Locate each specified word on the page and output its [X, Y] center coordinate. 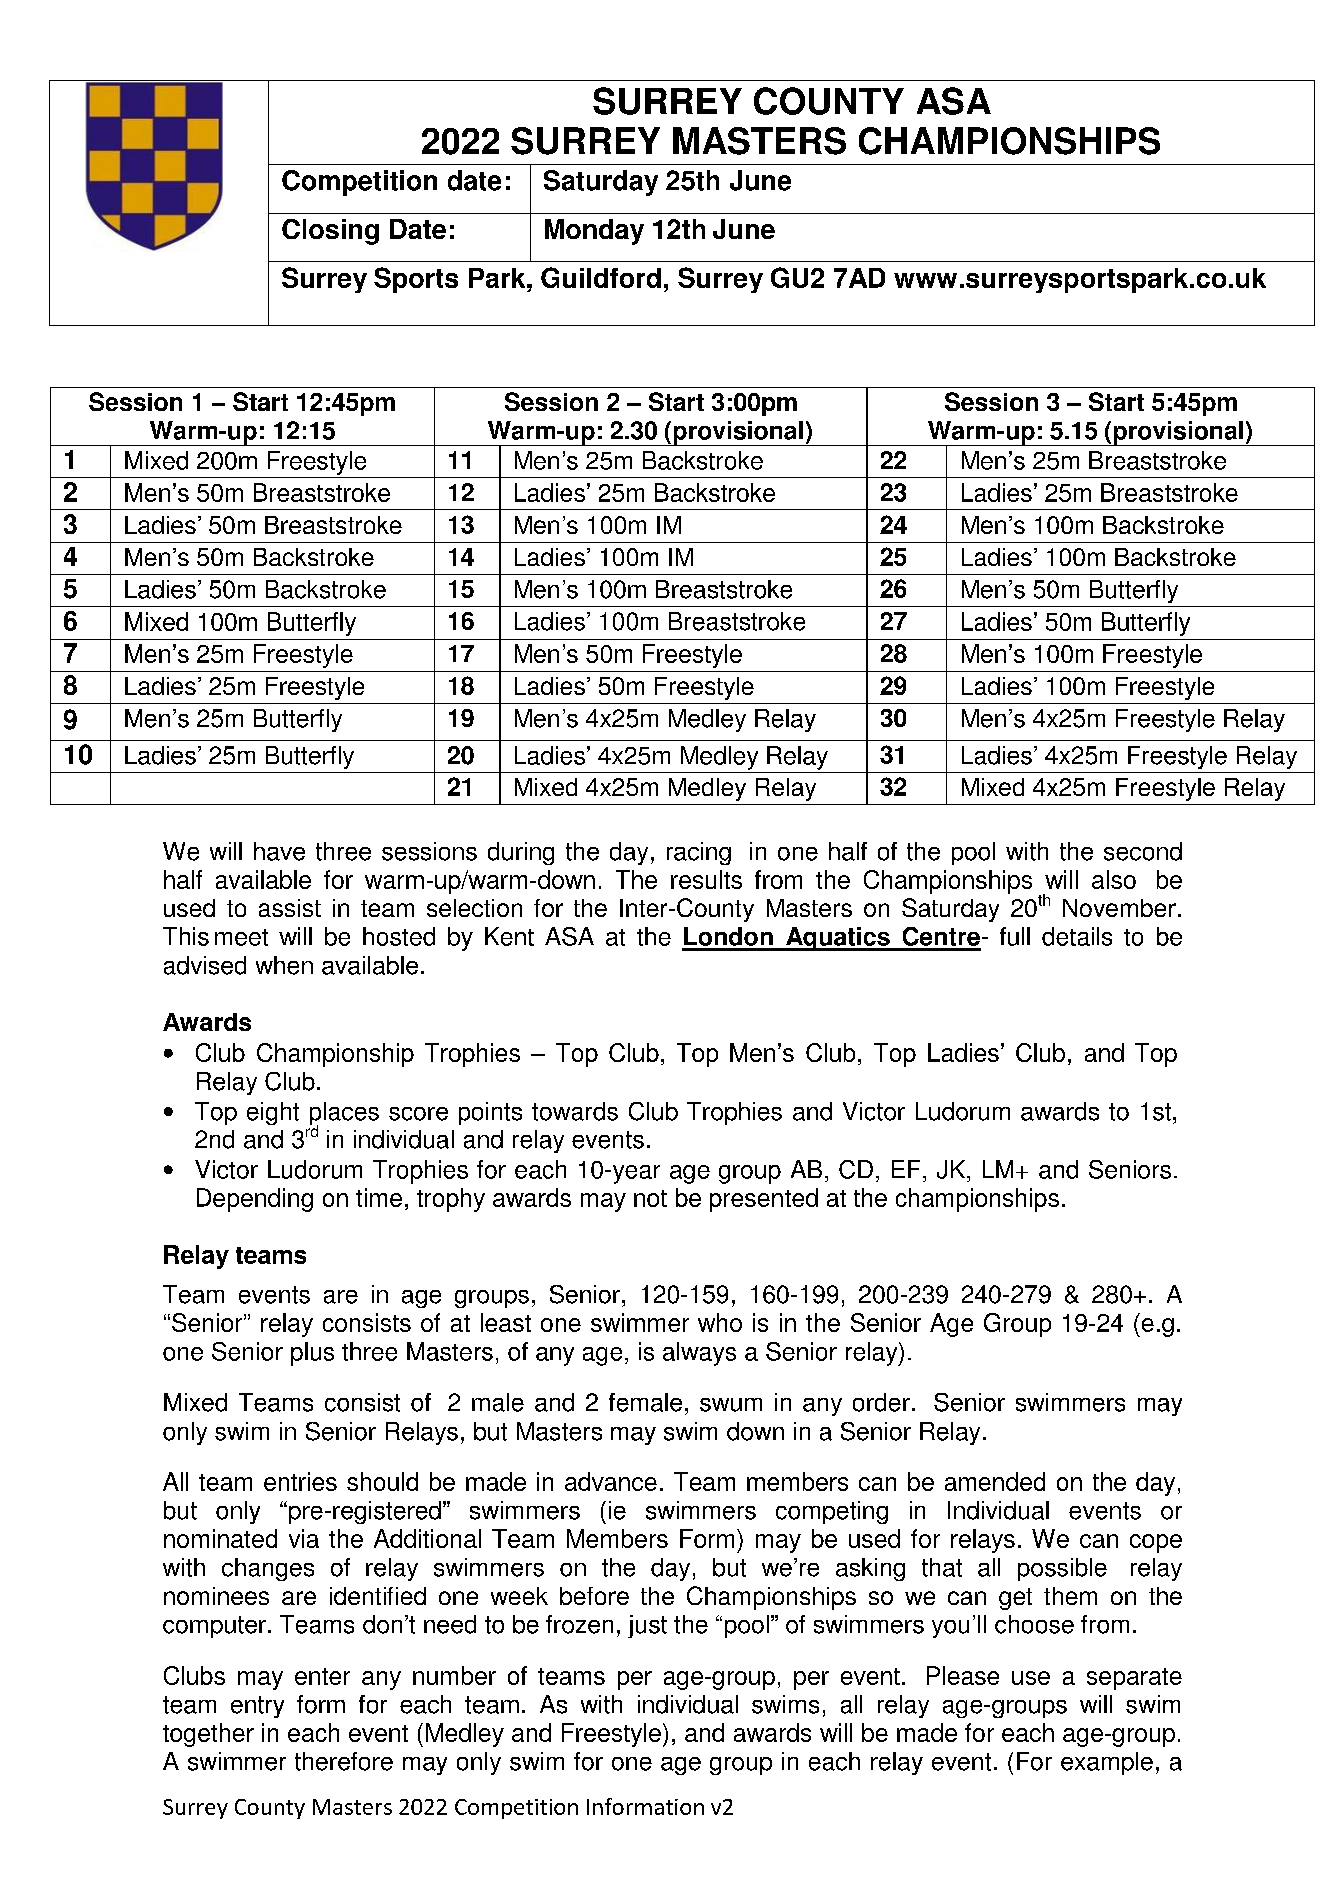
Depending [255, 1200]
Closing [330, 232]
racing [699, 853]
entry [257, 1707]
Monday [594, 232]
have [279, 851]
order [881, 1402]
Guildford [601, 277]
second [1143, 851]
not [650, 1198]
